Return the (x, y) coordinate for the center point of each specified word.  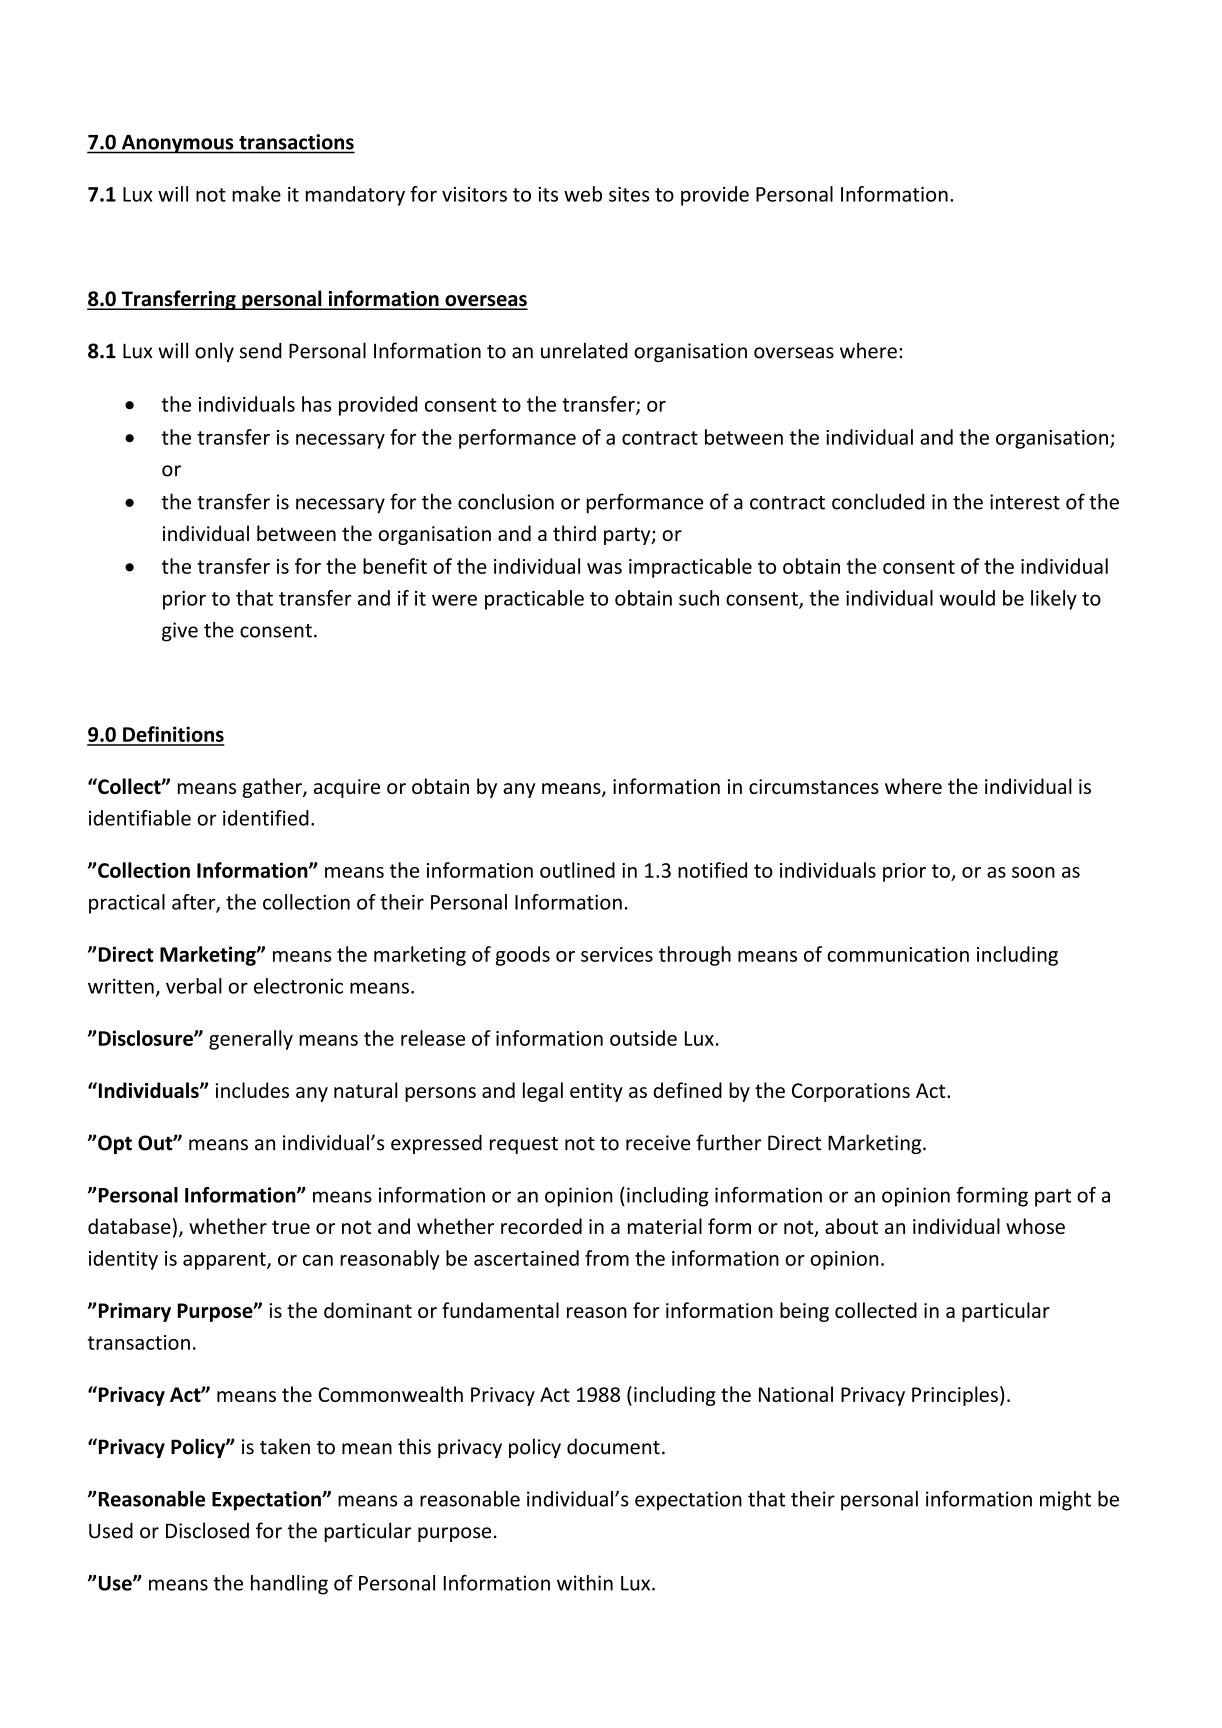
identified (266, 818)
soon (1033, 872)
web (583, 194)
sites (629, 194)
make (256, 194)
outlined (577, 870)
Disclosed (207, 1530)
